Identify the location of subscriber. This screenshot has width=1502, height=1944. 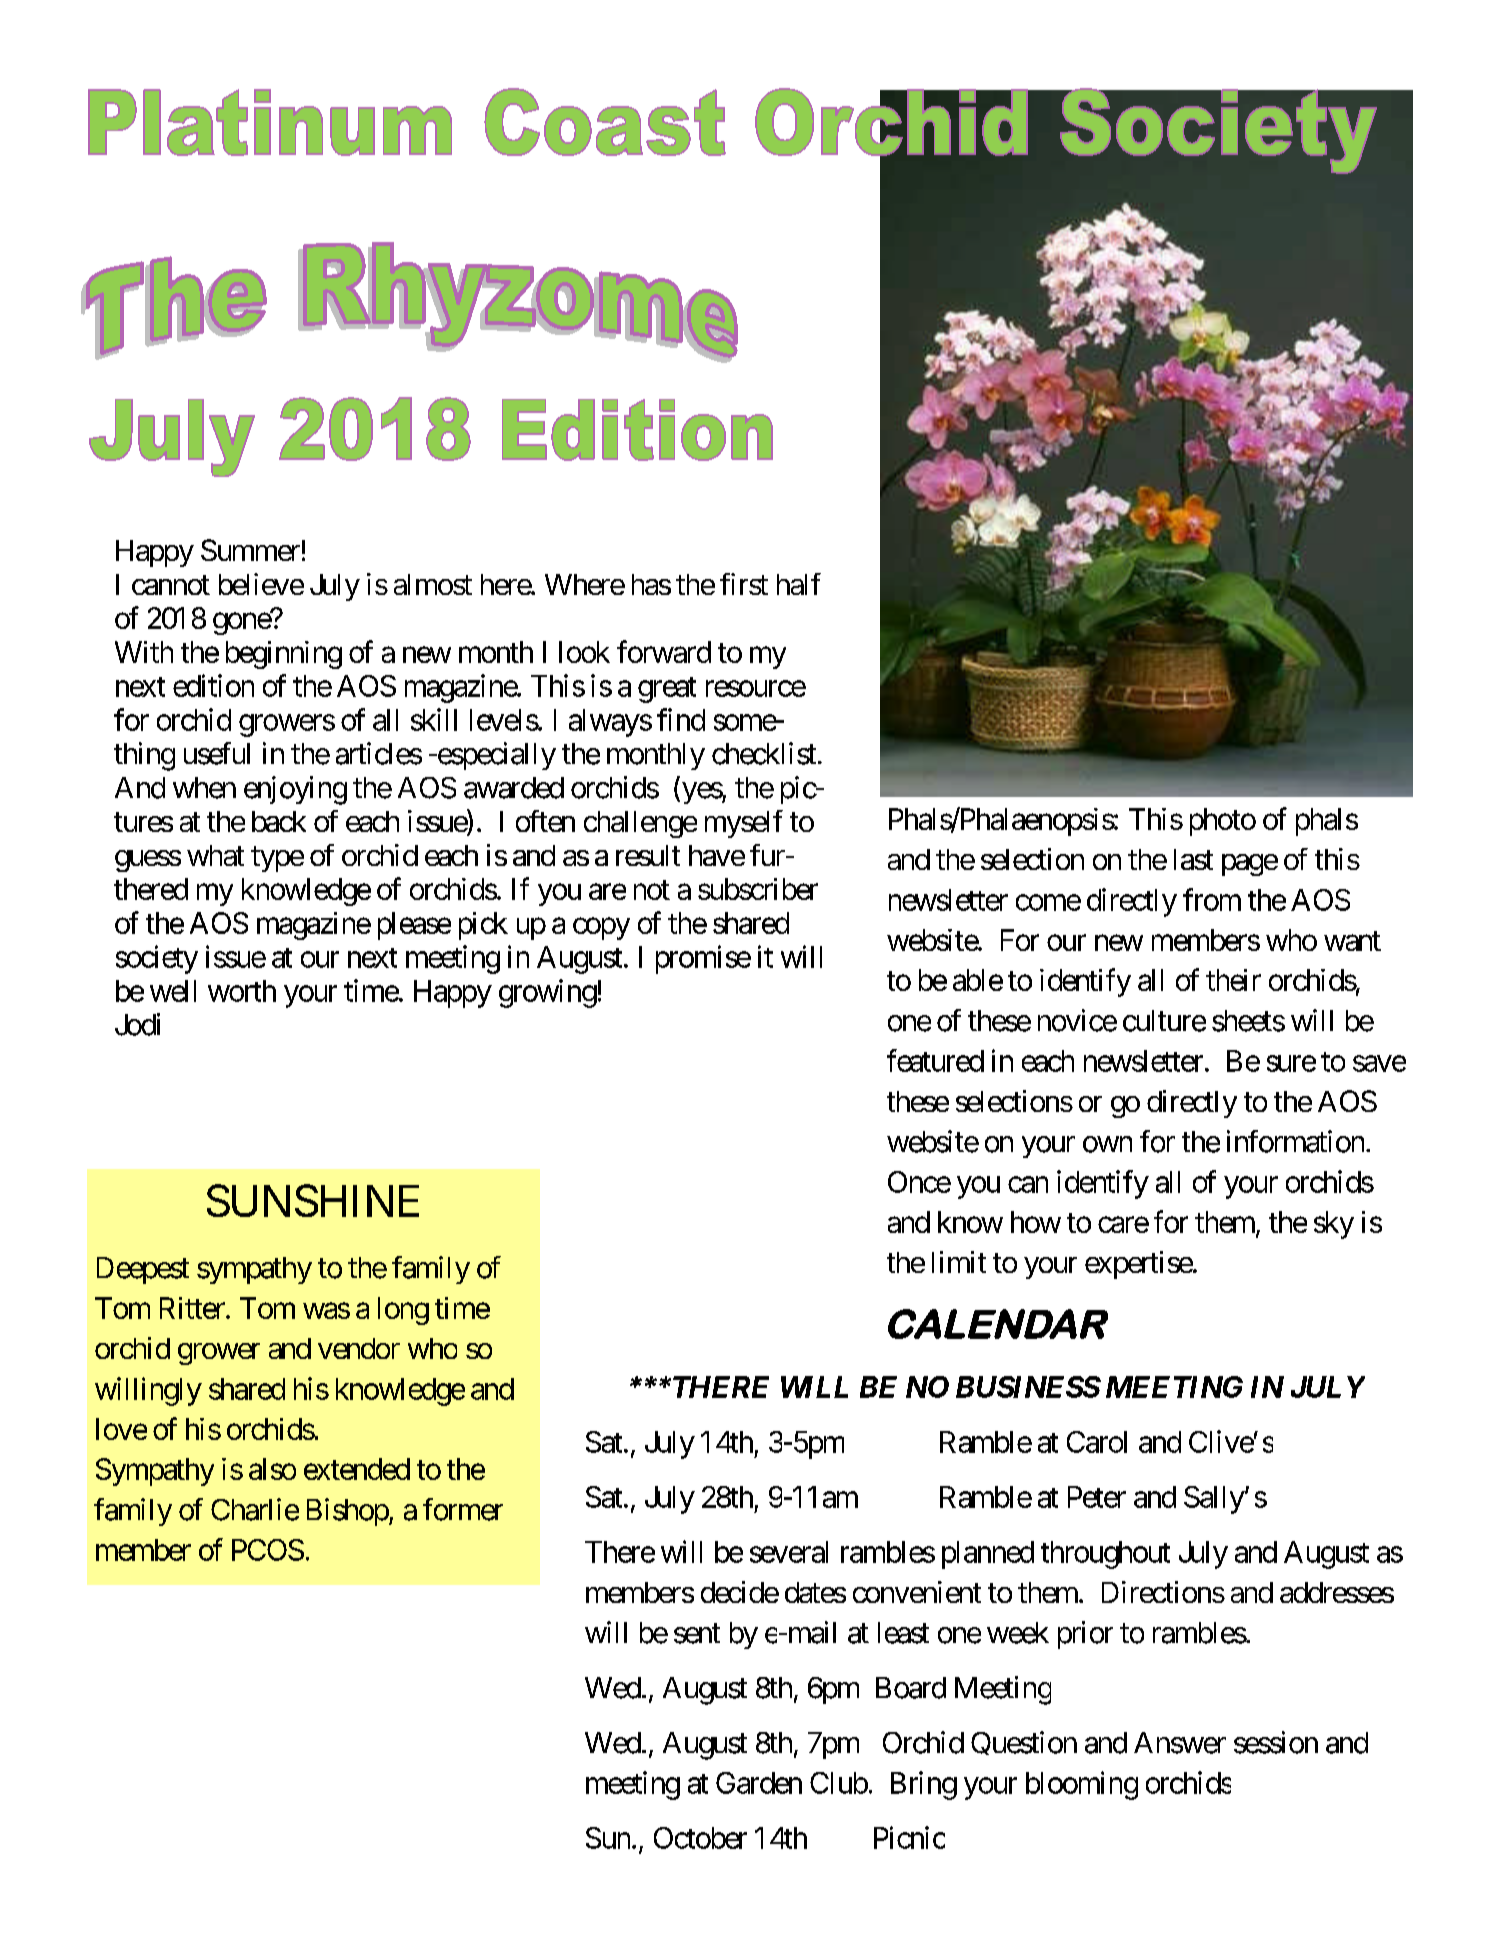
(758, 889).
